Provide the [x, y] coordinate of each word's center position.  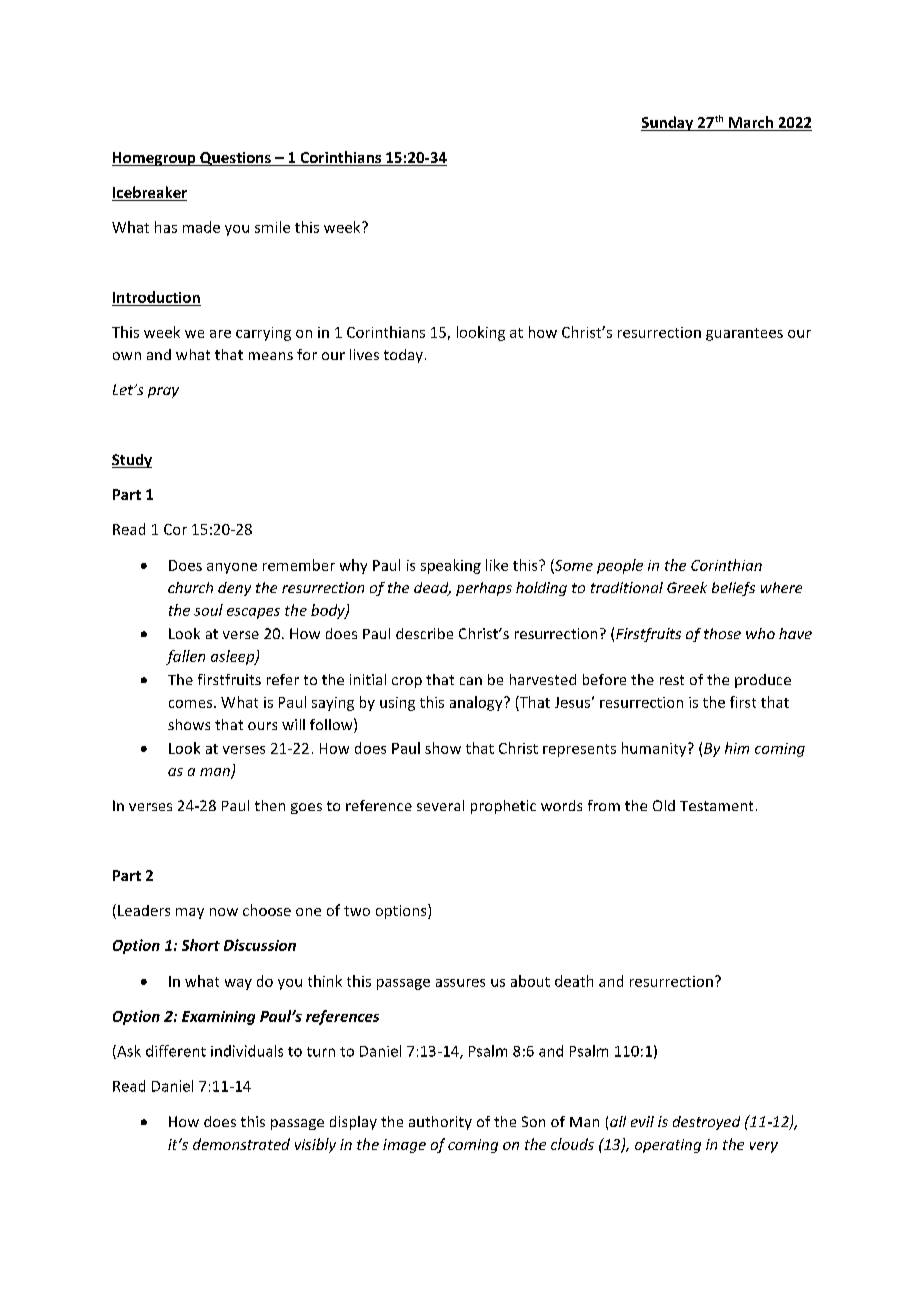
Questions [235, 159]
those [722, 633]
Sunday [668, 123]
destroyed [706, 1123]
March [751, 123]
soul [208, 610]
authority [440, 1123]
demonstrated [241, 1144]
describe [424, 633]
